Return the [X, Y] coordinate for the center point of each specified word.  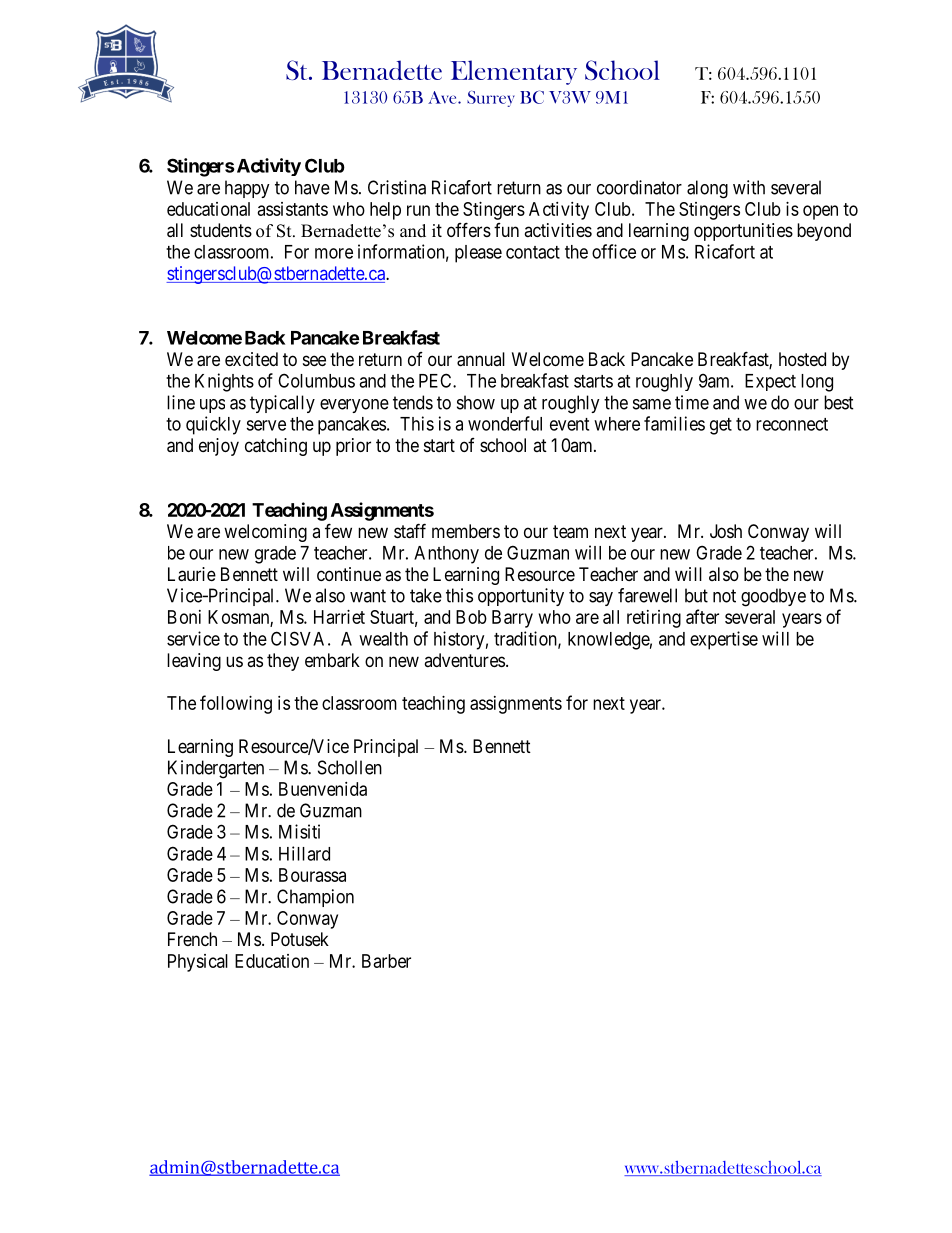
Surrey [491, 99]
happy [247, 189]
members [466, 531]
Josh [726, 531]
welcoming [265, 533]
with [749, 187]
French [192, 939]
